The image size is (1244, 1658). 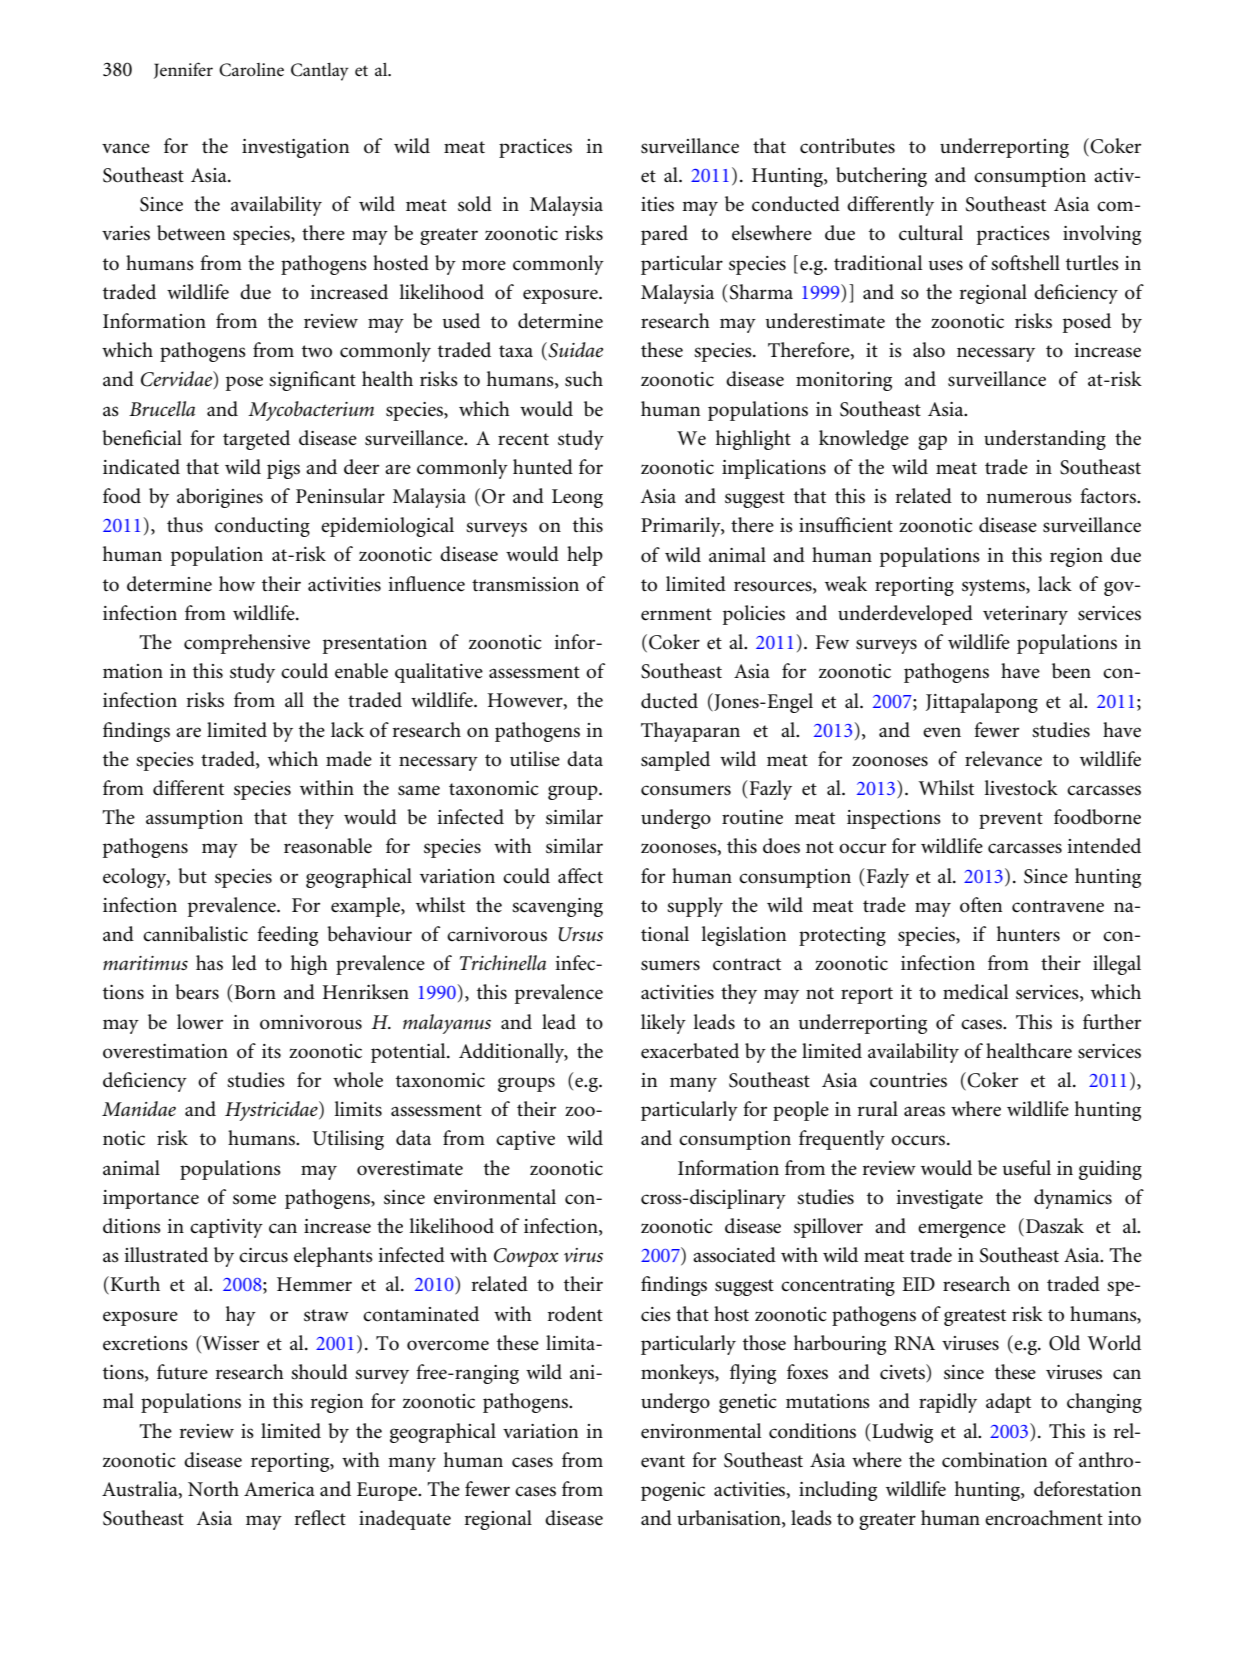 I want to click on lower, so click(x=200, y=1022).
